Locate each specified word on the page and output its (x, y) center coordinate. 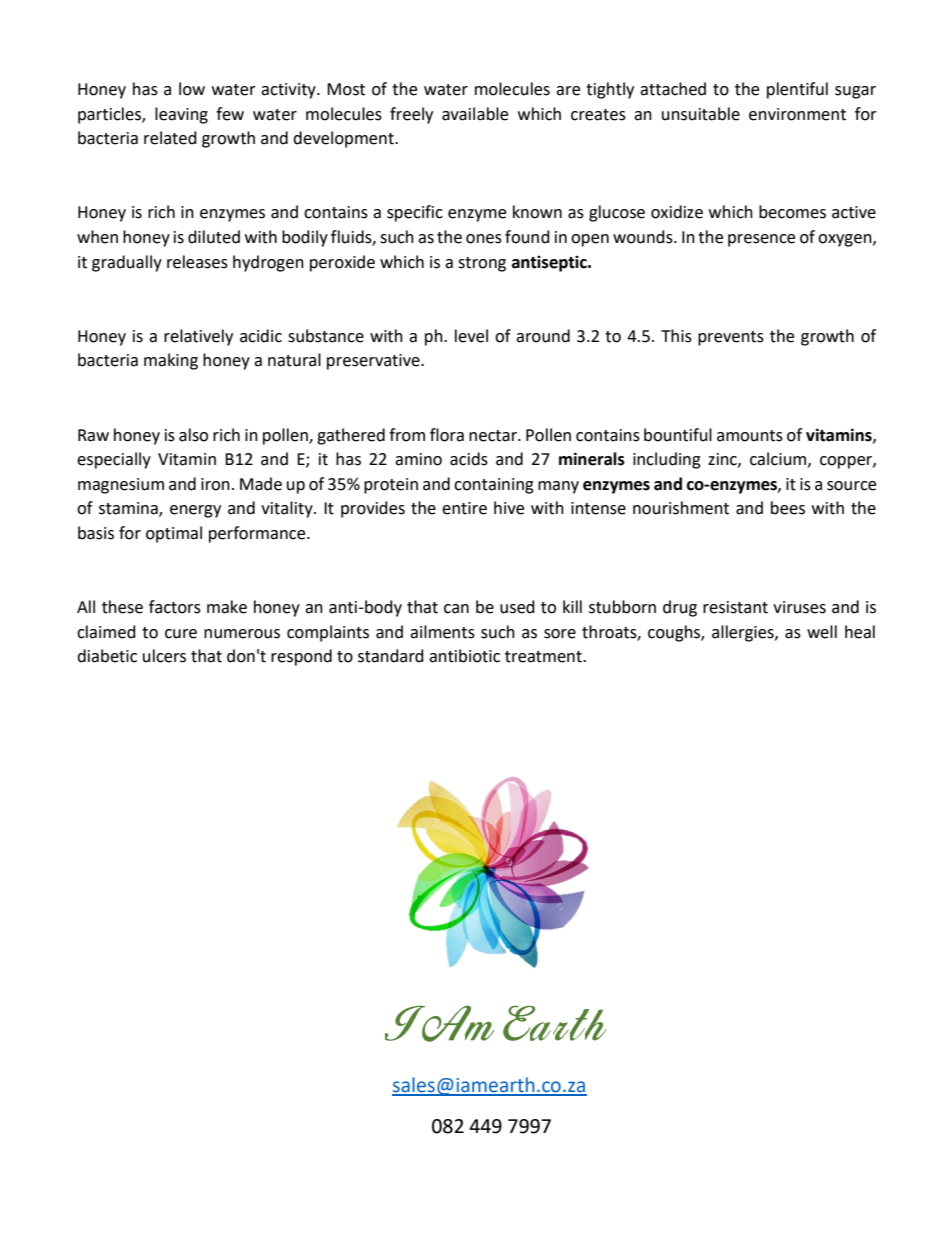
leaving (181, 115)
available (475, 114)
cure (181, 634)
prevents (731, 338)
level (471, 336)
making (171, 361)
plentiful (797, 90)
